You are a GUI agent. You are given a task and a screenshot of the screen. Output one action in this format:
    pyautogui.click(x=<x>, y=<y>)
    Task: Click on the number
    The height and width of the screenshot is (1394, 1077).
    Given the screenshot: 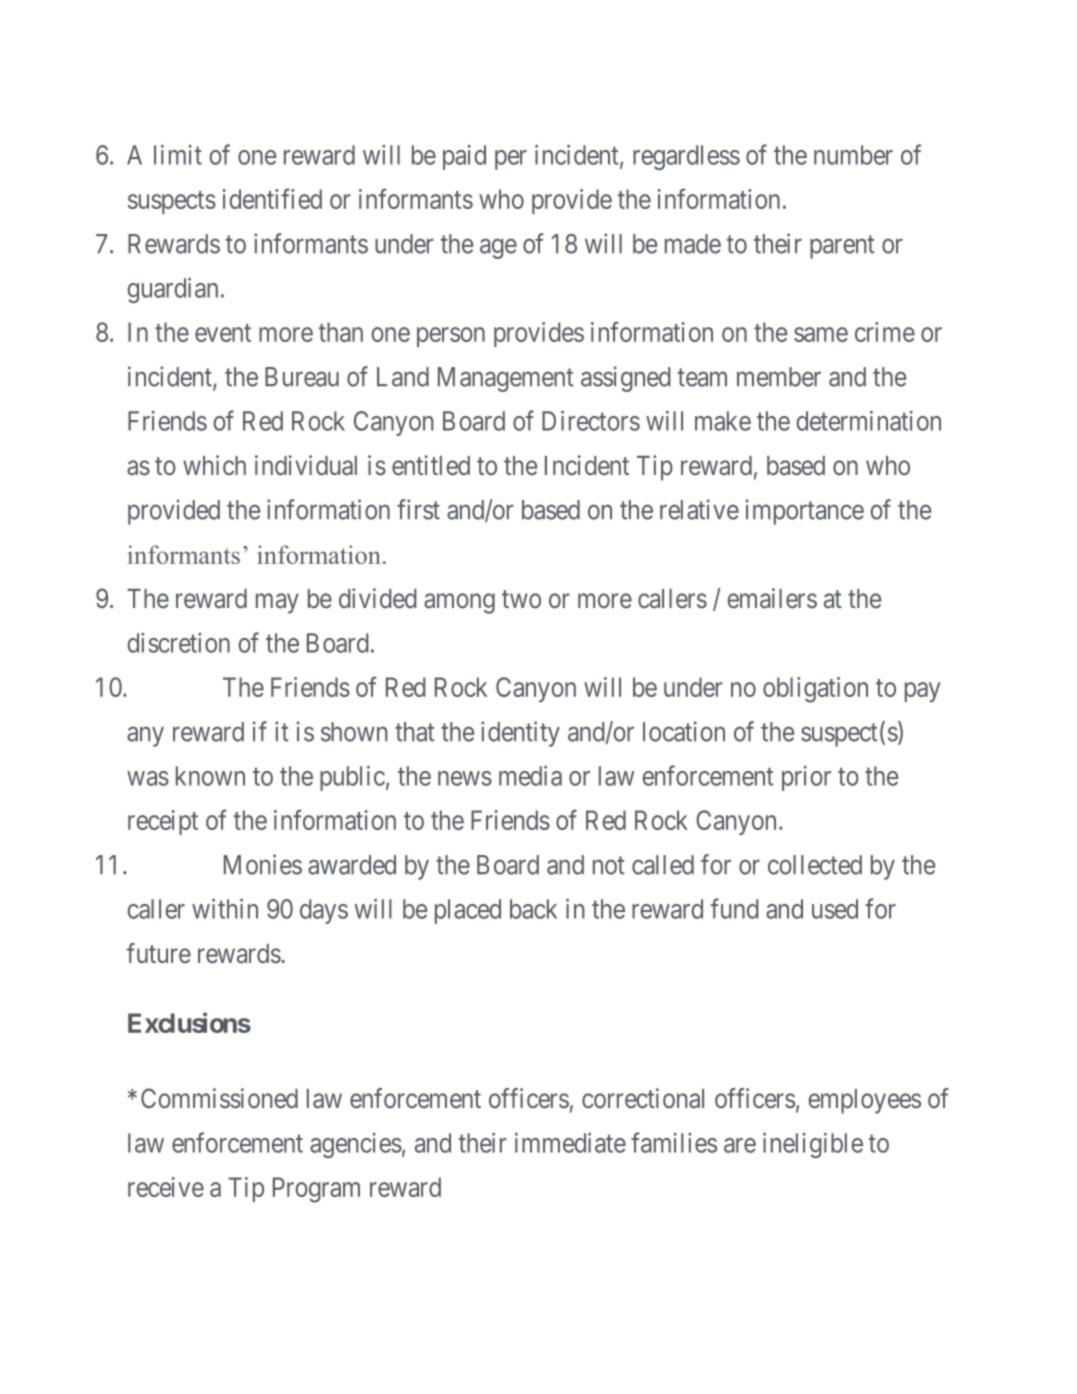 What is the action you would take?
    pyautogui.click(x=853, y=155)
